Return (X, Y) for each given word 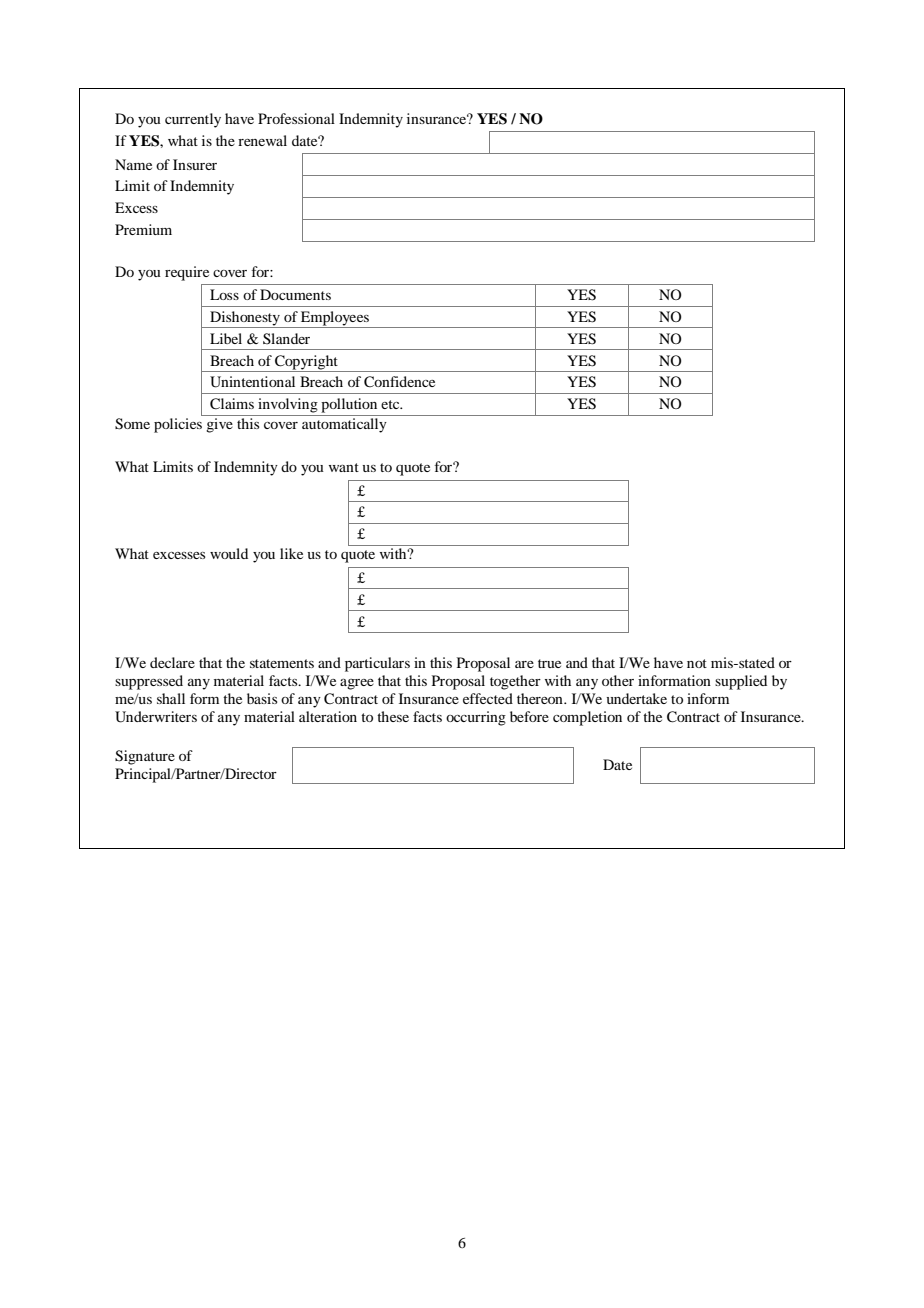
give (219, 425)
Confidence (399, 382)
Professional (296, 118)
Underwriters (156, 717)
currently (193, 120)
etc (391, 404)
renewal (262, 140)
